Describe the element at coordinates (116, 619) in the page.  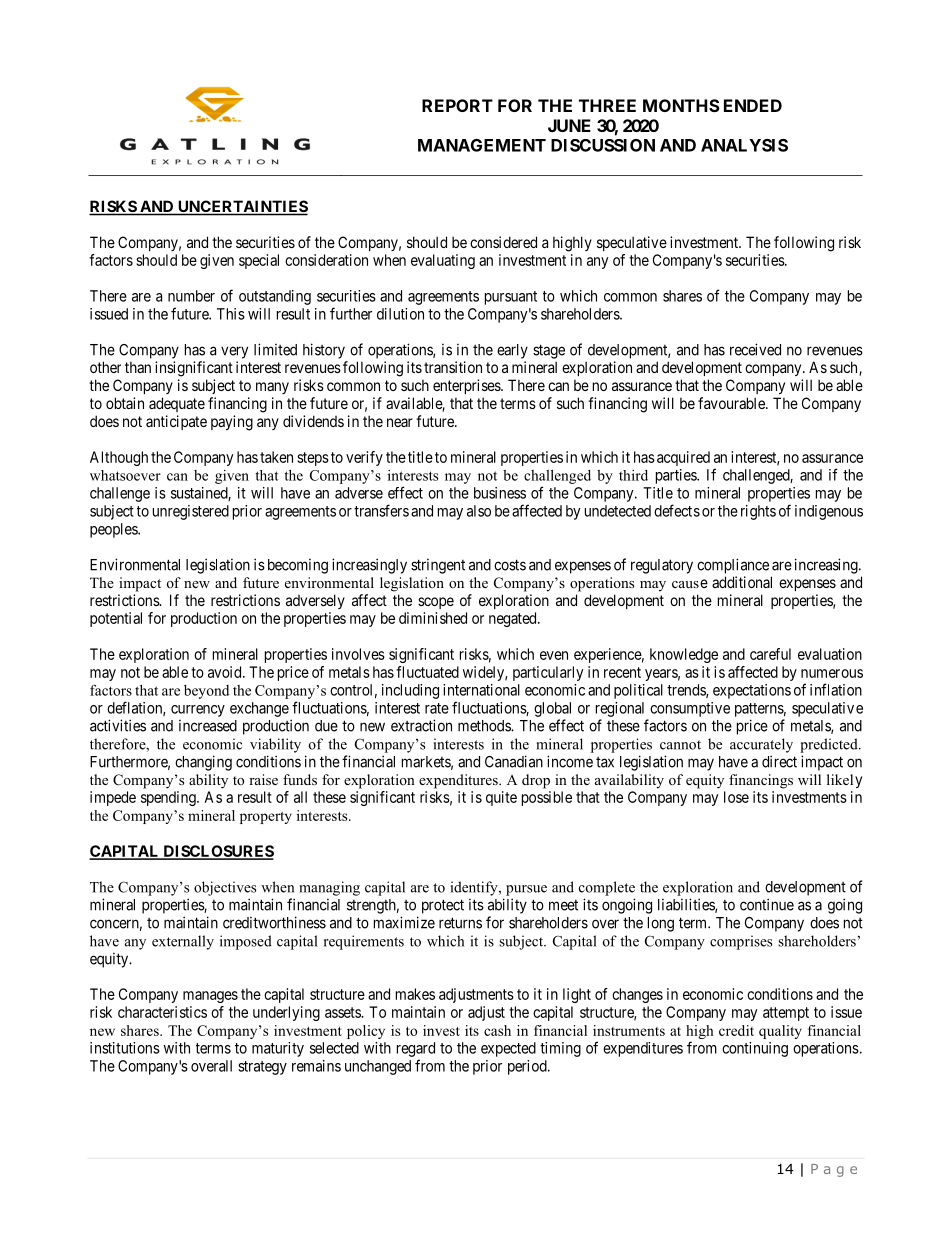
I see `potential` at that location.
